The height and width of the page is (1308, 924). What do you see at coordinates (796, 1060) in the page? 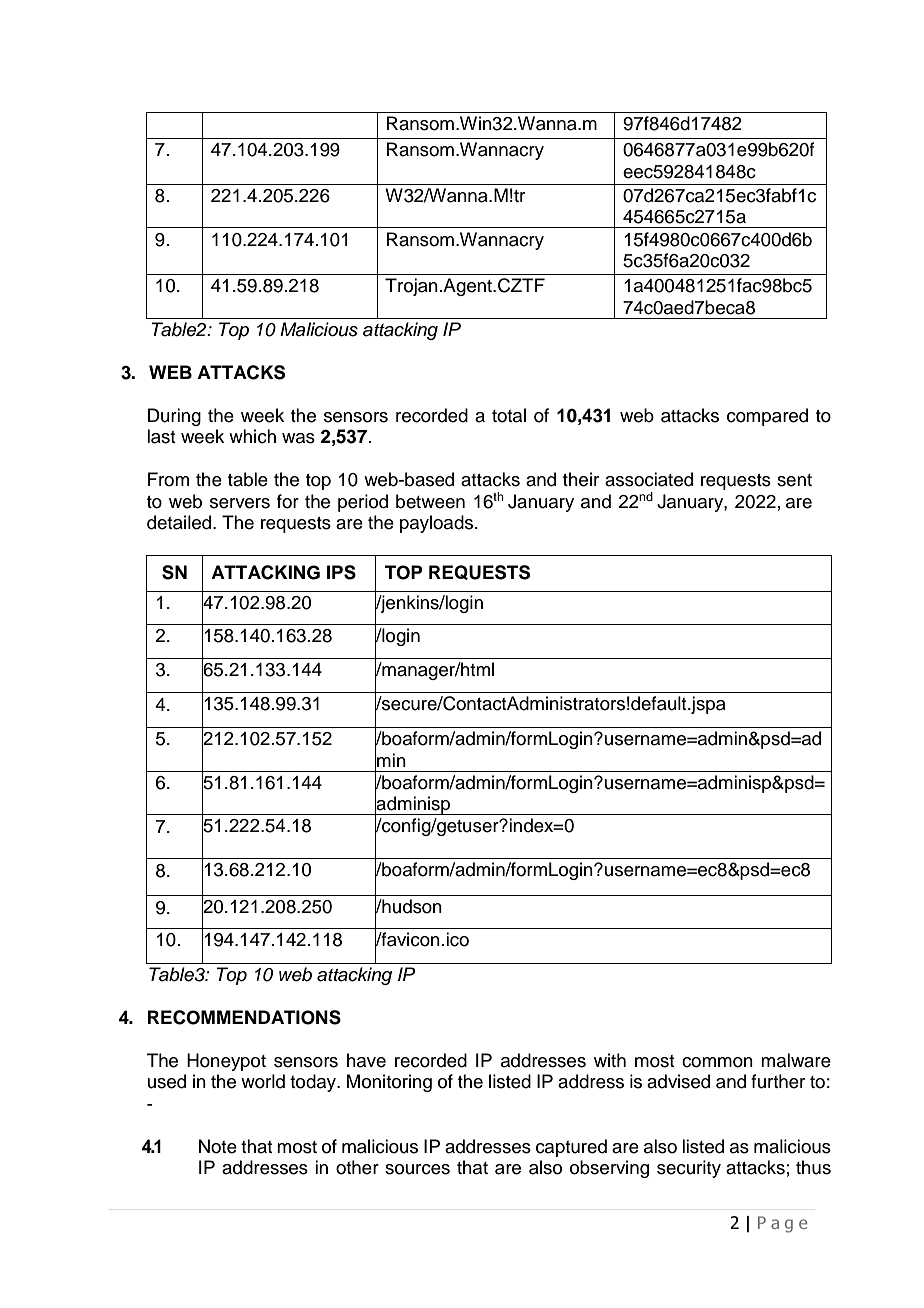
I see `malware` at bounding box center [796, 1060].
